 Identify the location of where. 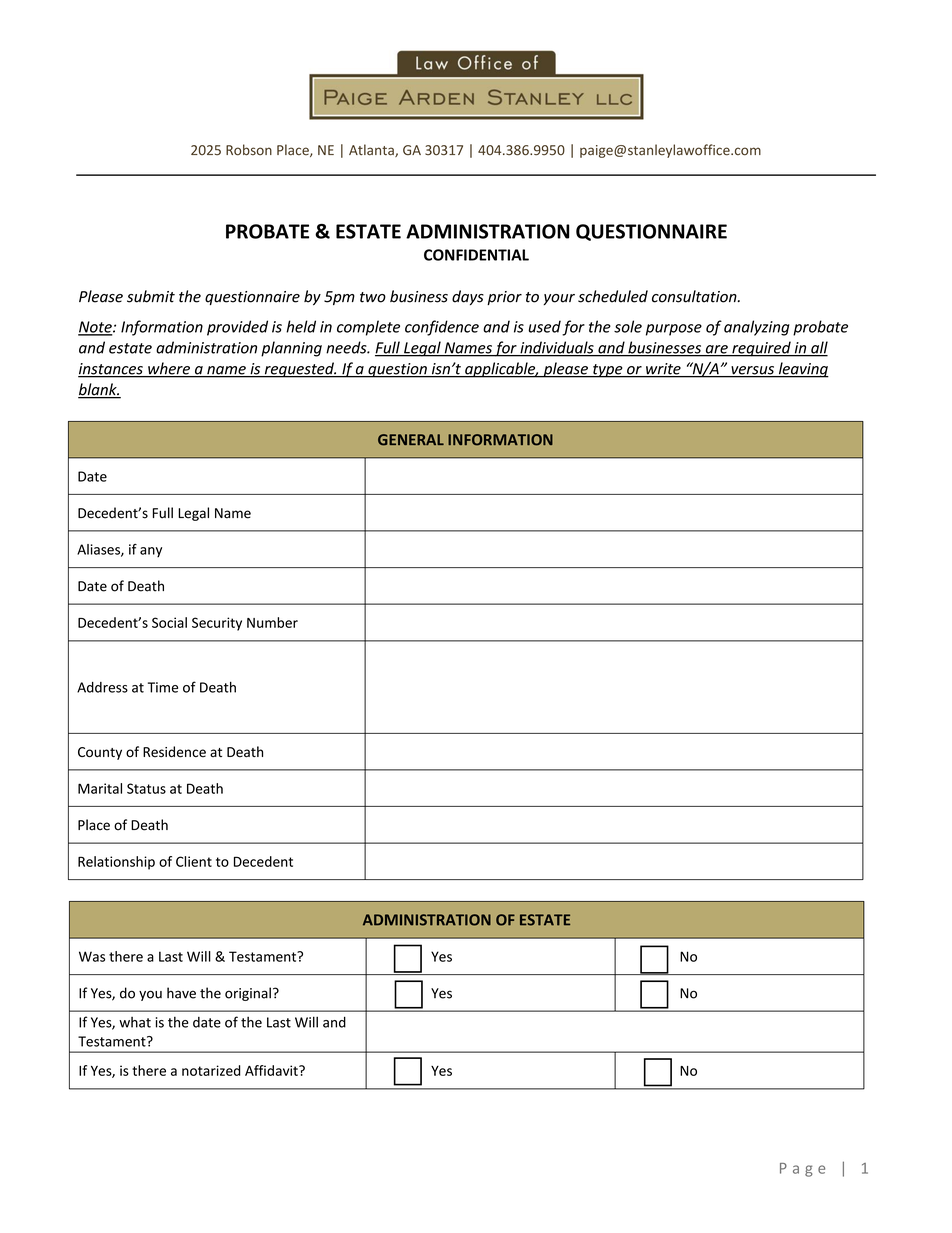
(169, 369).
